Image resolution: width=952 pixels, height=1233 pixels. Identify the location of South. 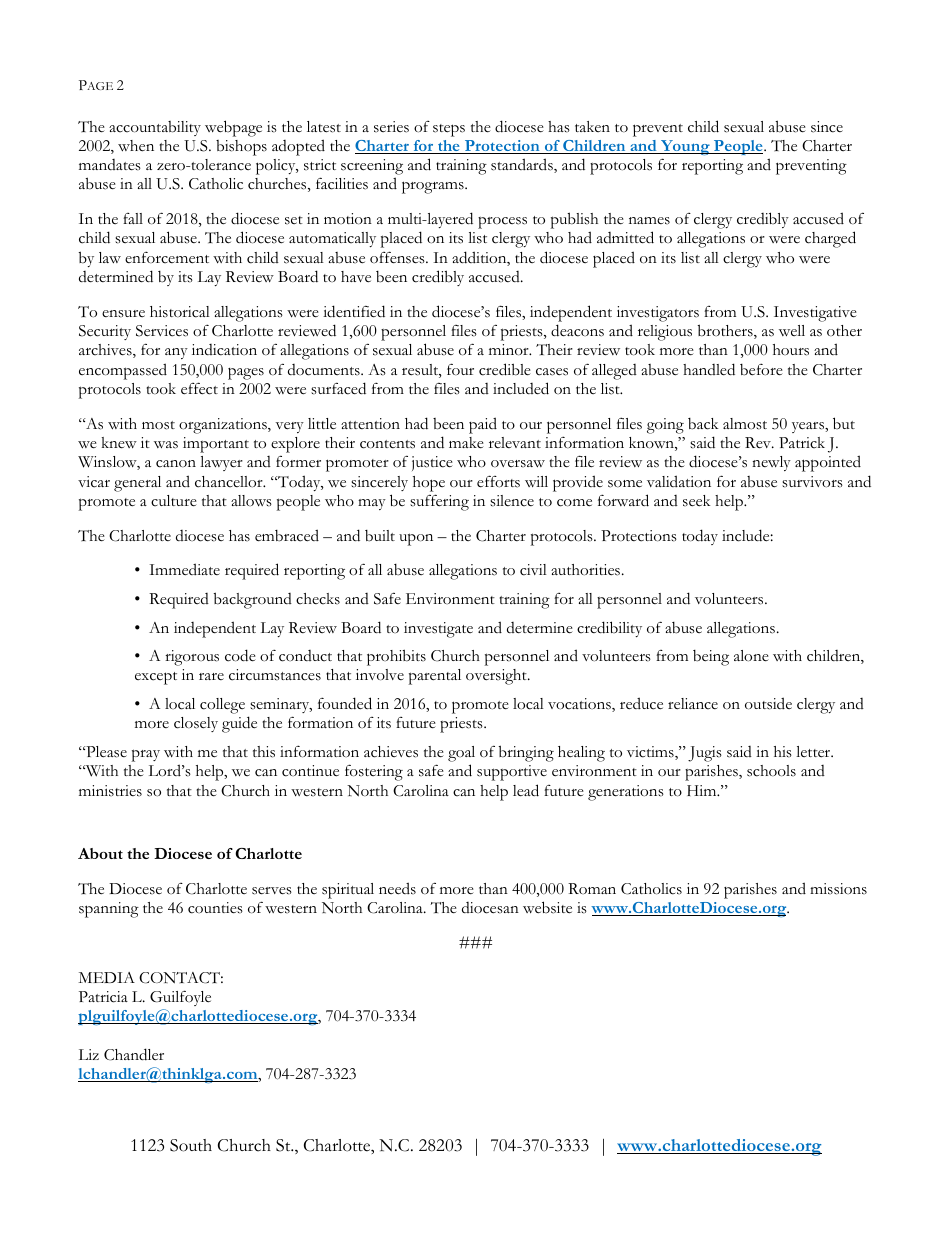
(191, 1145).
